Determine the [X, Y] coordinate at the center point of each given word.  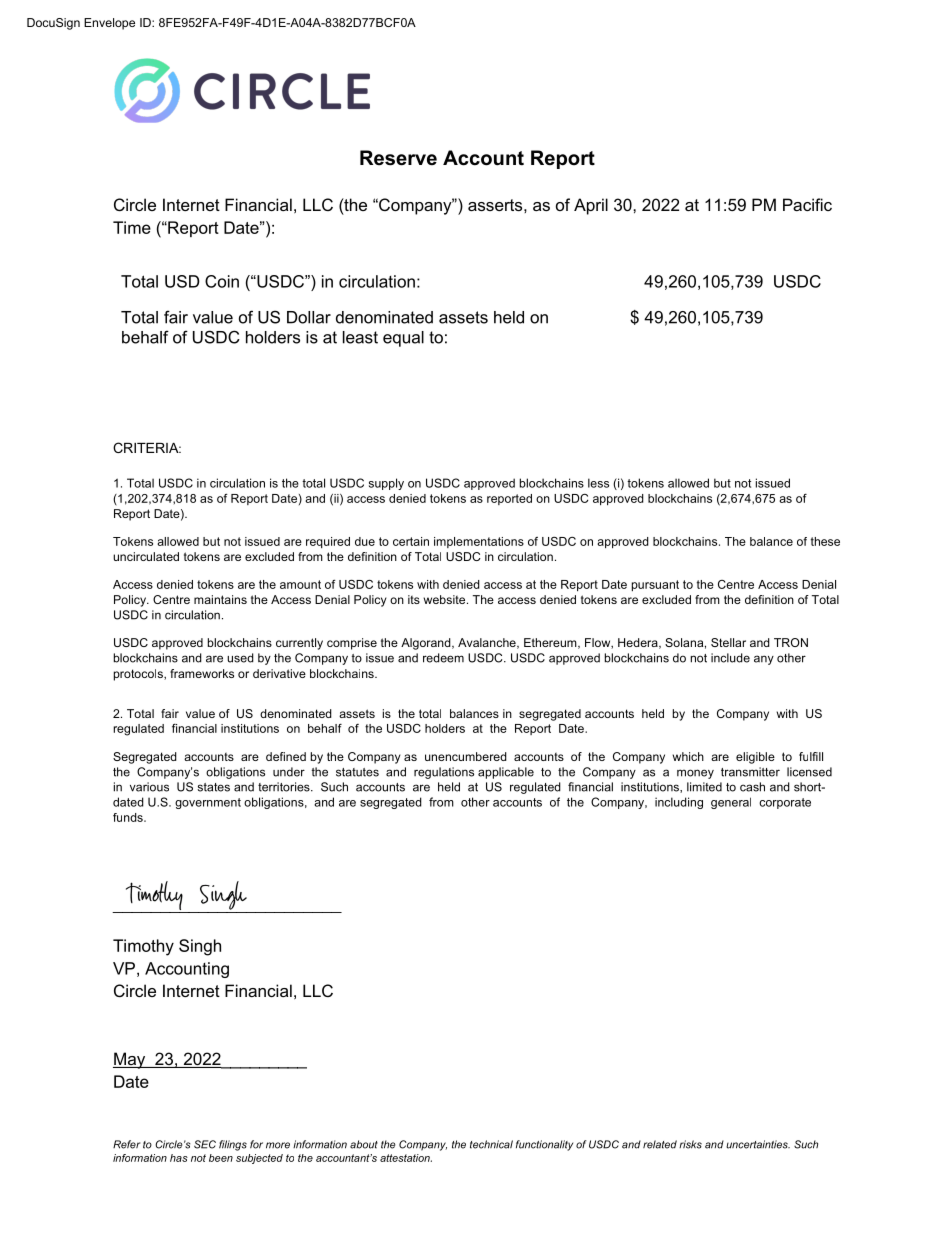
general [731, 803]
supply [386, 484]
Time [132, 227]
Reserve [398, 158]
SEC [205, 1144]
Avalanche [488, 643]
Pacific [807, 204]
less [598, 483]
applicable [506, 773]
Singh [200, 947]
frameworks [202, 673]
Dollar [309, 317]
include [730, 658]
